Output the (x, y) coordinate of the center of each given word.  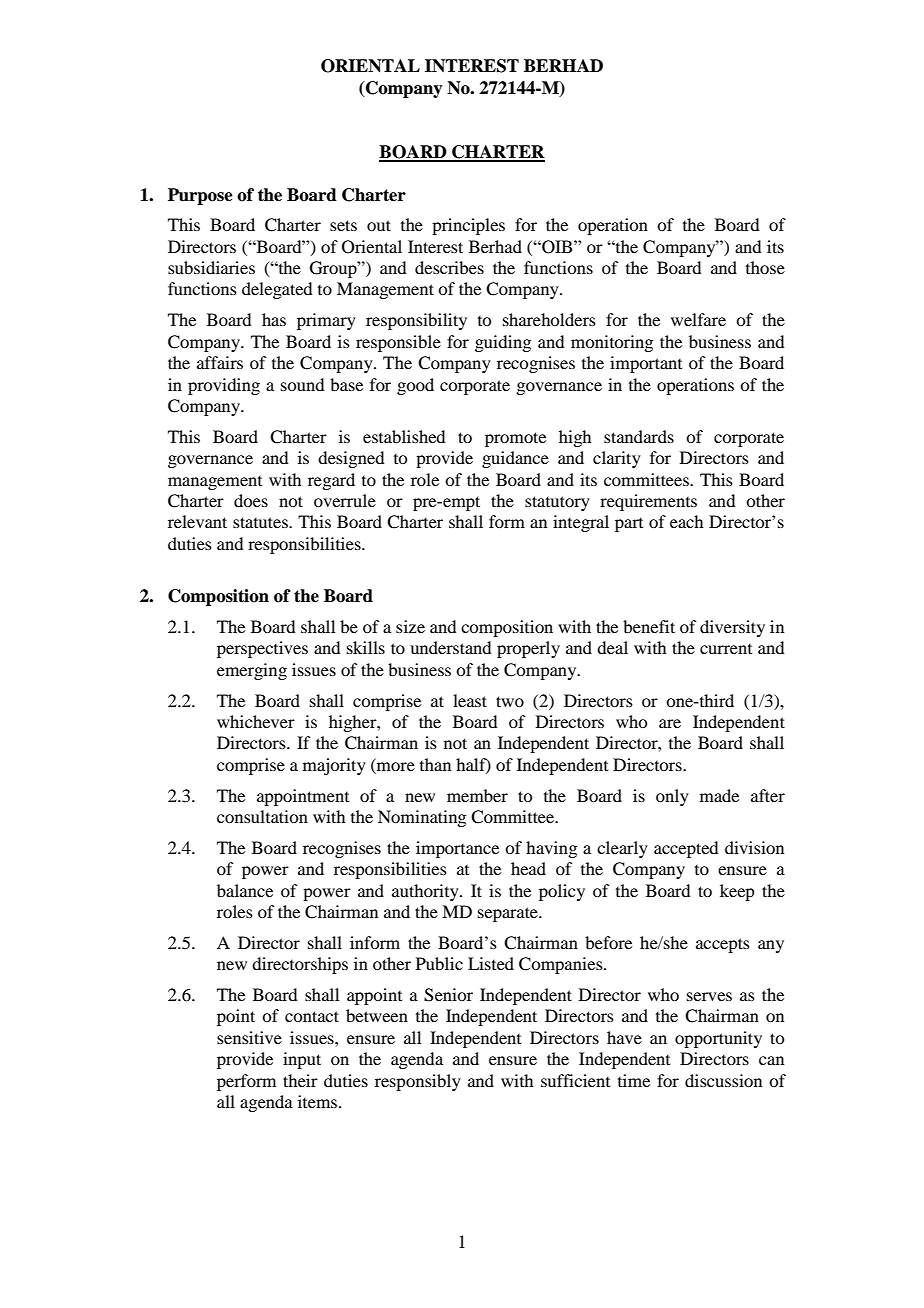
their (300, 1080)
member (477, 795)
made (719, 795)
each (686, 521)
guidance (515, 459)
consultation (262, 816)
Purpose (200, 196)
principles (468, 226)
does (251, 500)
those (765, 267)
